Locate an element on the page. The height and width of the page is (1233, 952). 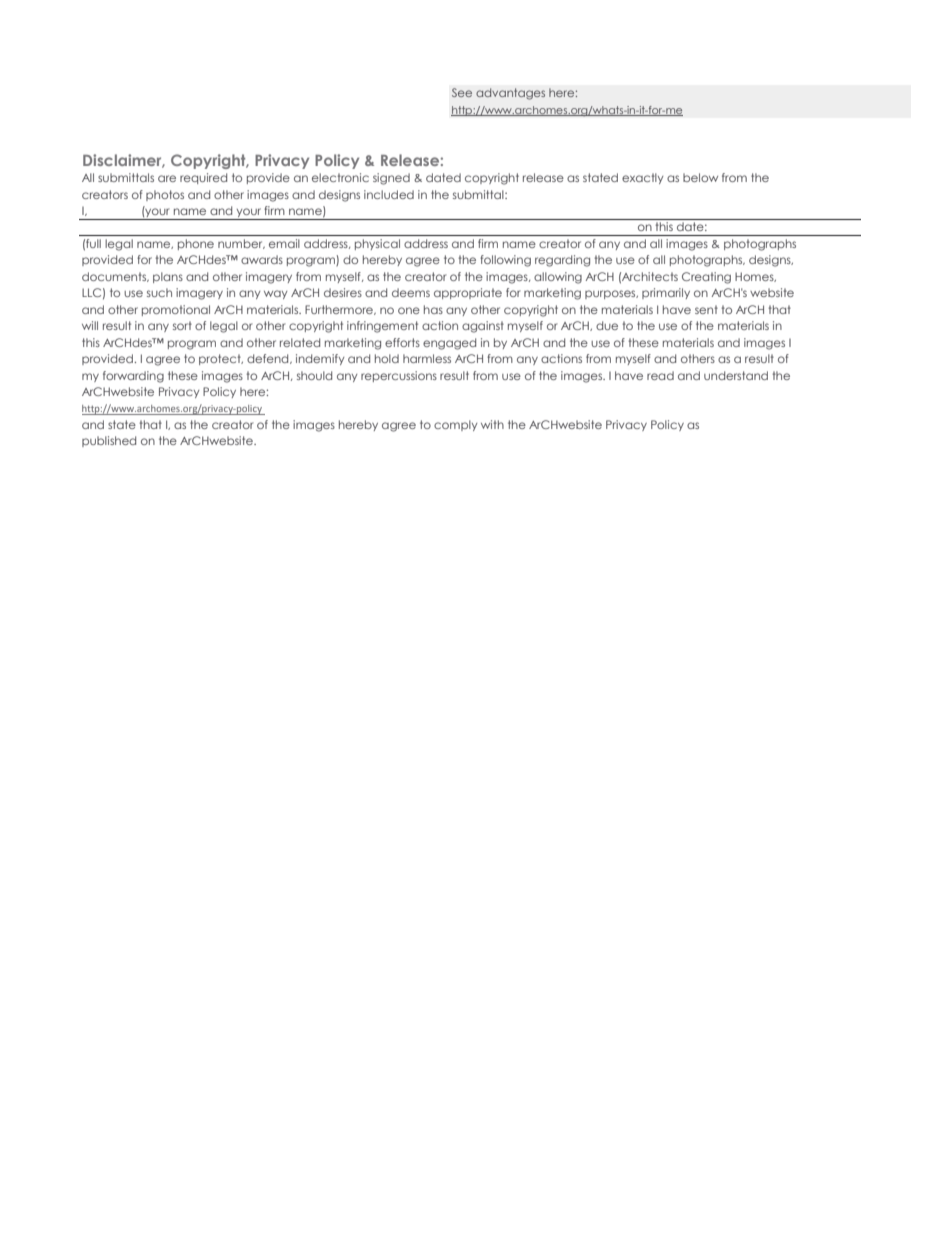
are is located at coordinates (167, 178).
